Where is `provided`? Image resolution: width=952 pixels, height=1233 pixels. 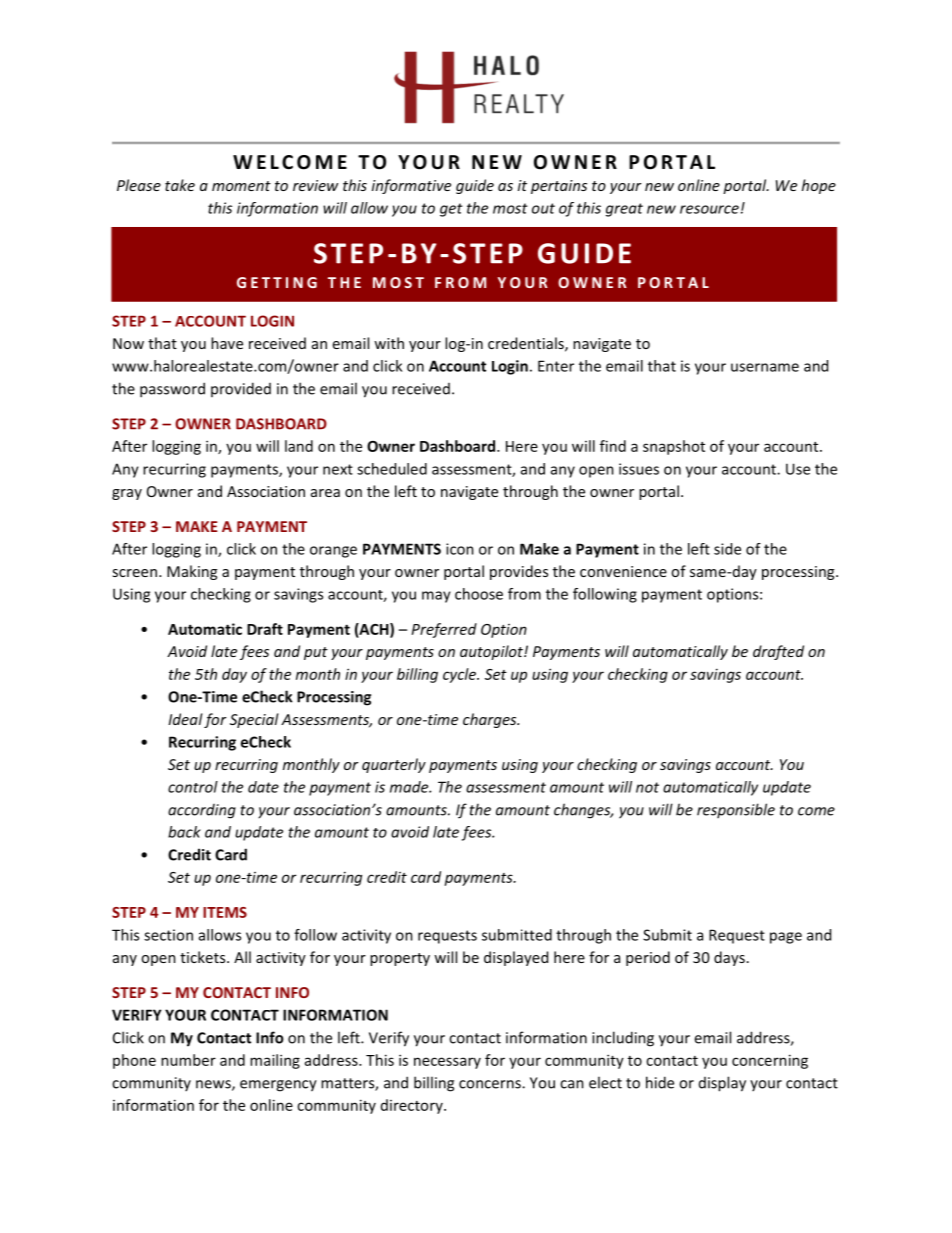 provided is located at coordinates (241, 389).
